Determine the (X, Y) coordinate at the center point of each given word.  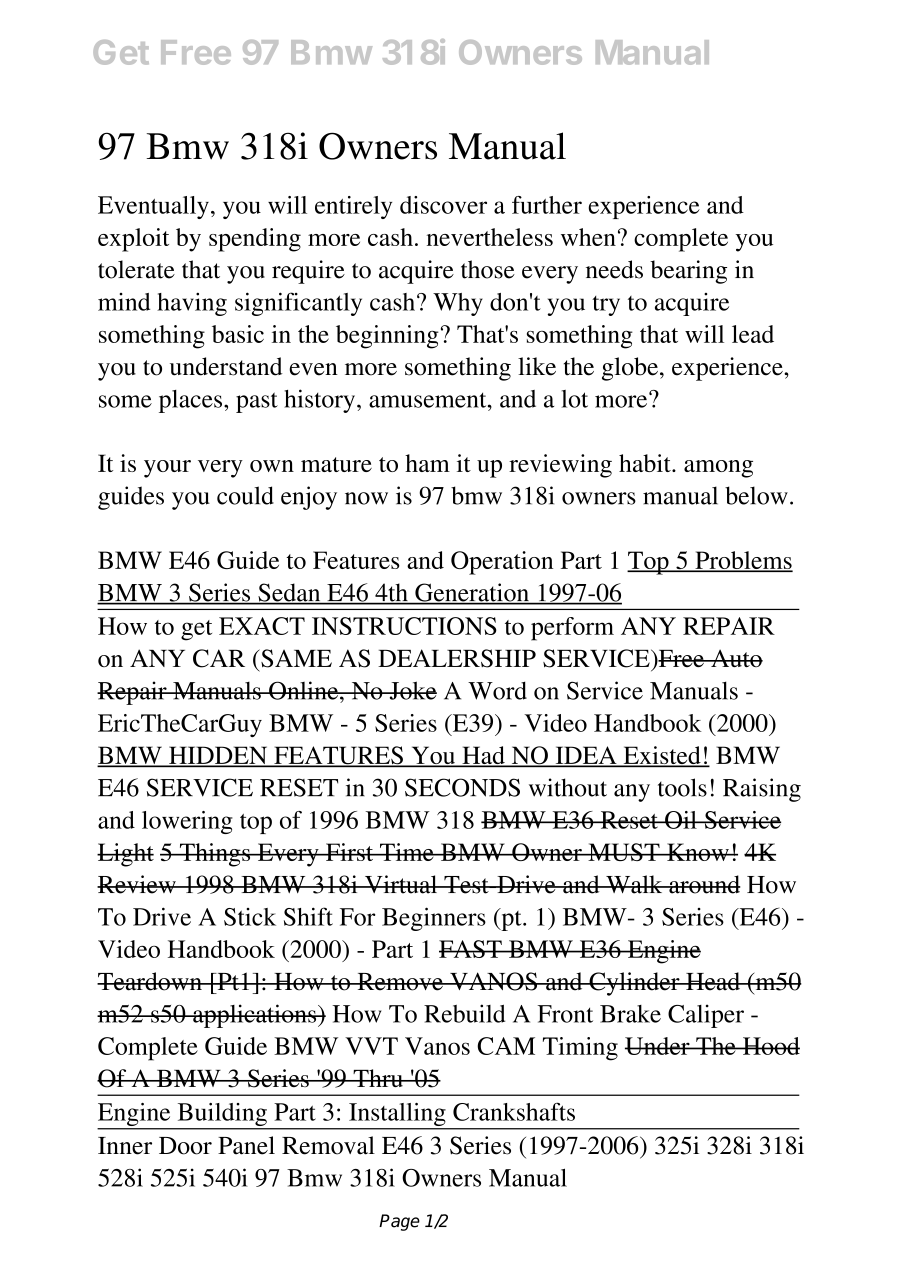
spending (255, 240)
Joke (412, 690)
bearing (688, 272)
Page (399, 1222)
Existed (662, 756)
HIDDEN (218, 756)
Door (185, 1146)
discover (443, 205)
